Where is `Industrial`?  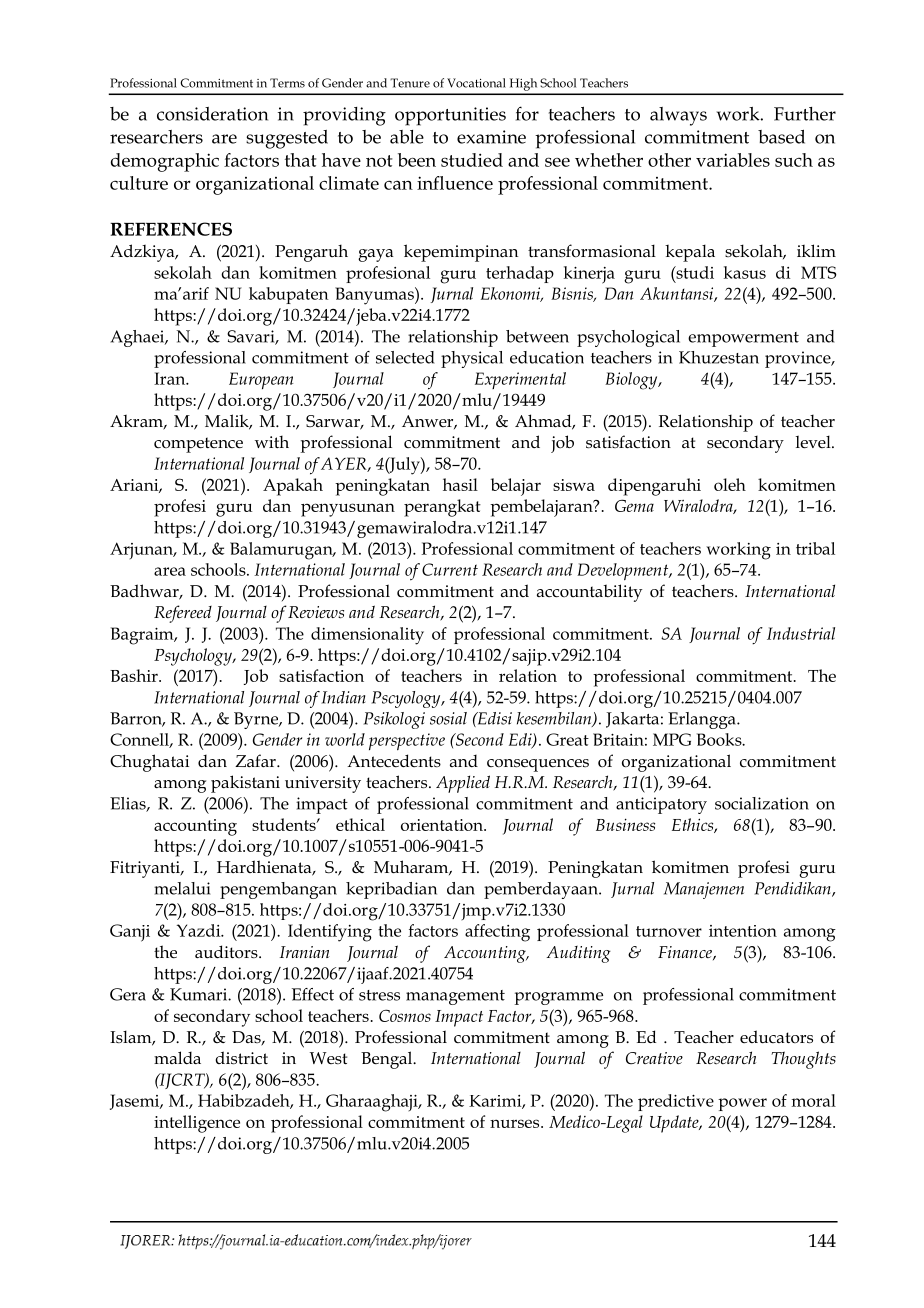 Industrial is located at coordinates (801, 633).
